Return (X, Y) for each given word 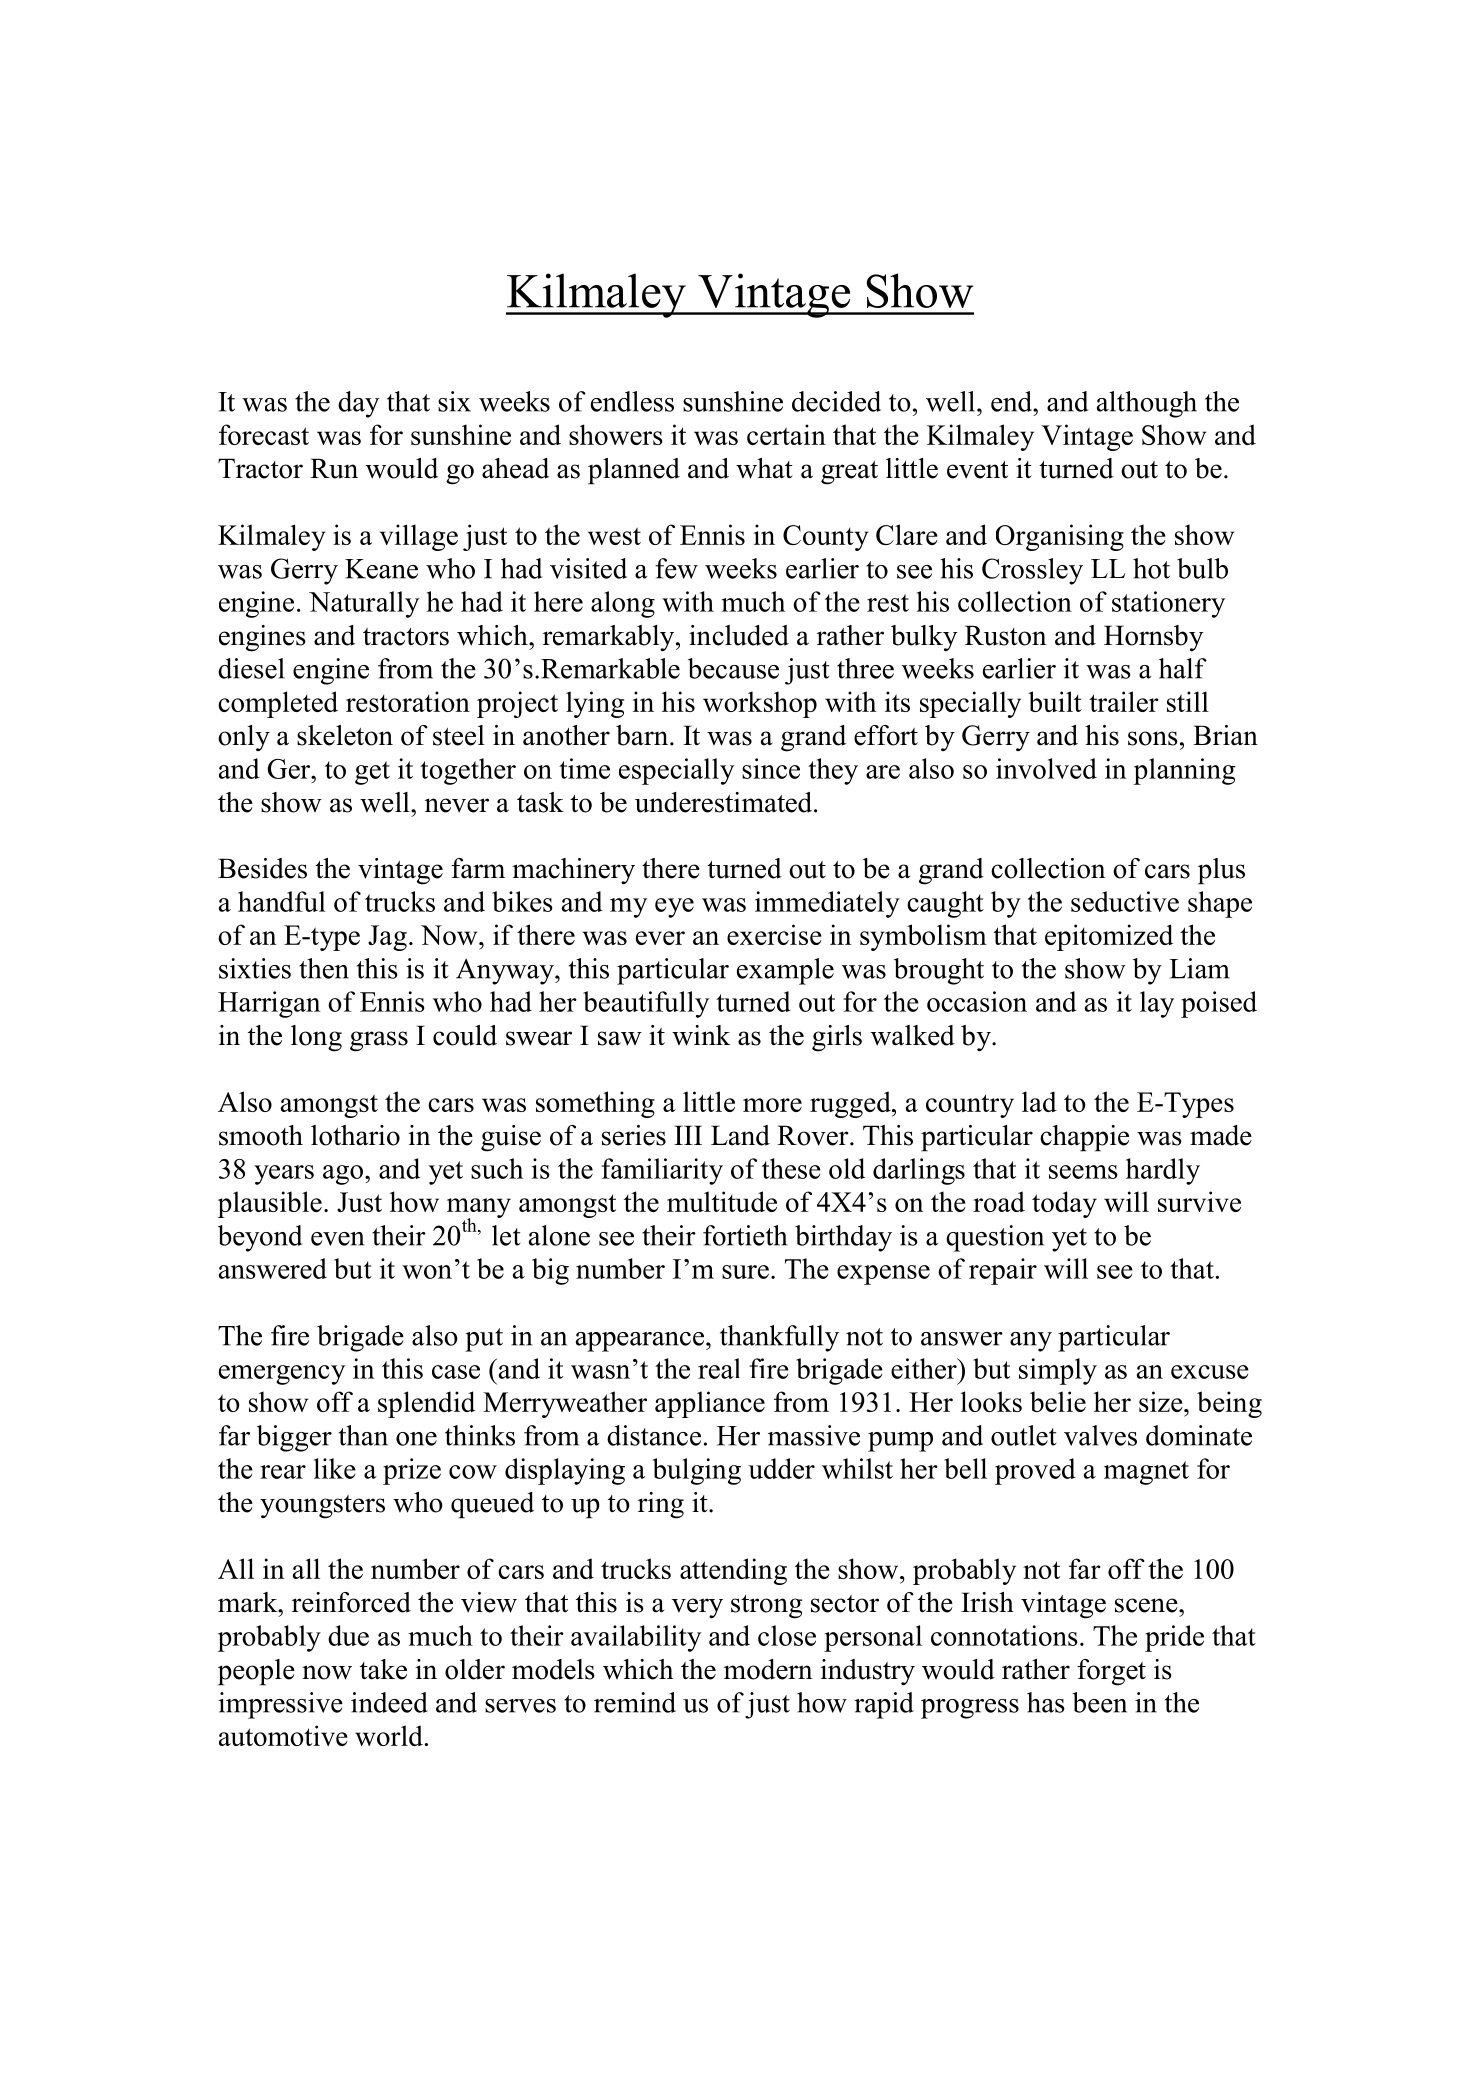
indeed (389, 1702)
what (764, 468)
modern (768, 1669)
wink (701, 1035)
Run (334, 468)
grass (379, 1041)
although (1147, 404)
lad (1039, 1101)
